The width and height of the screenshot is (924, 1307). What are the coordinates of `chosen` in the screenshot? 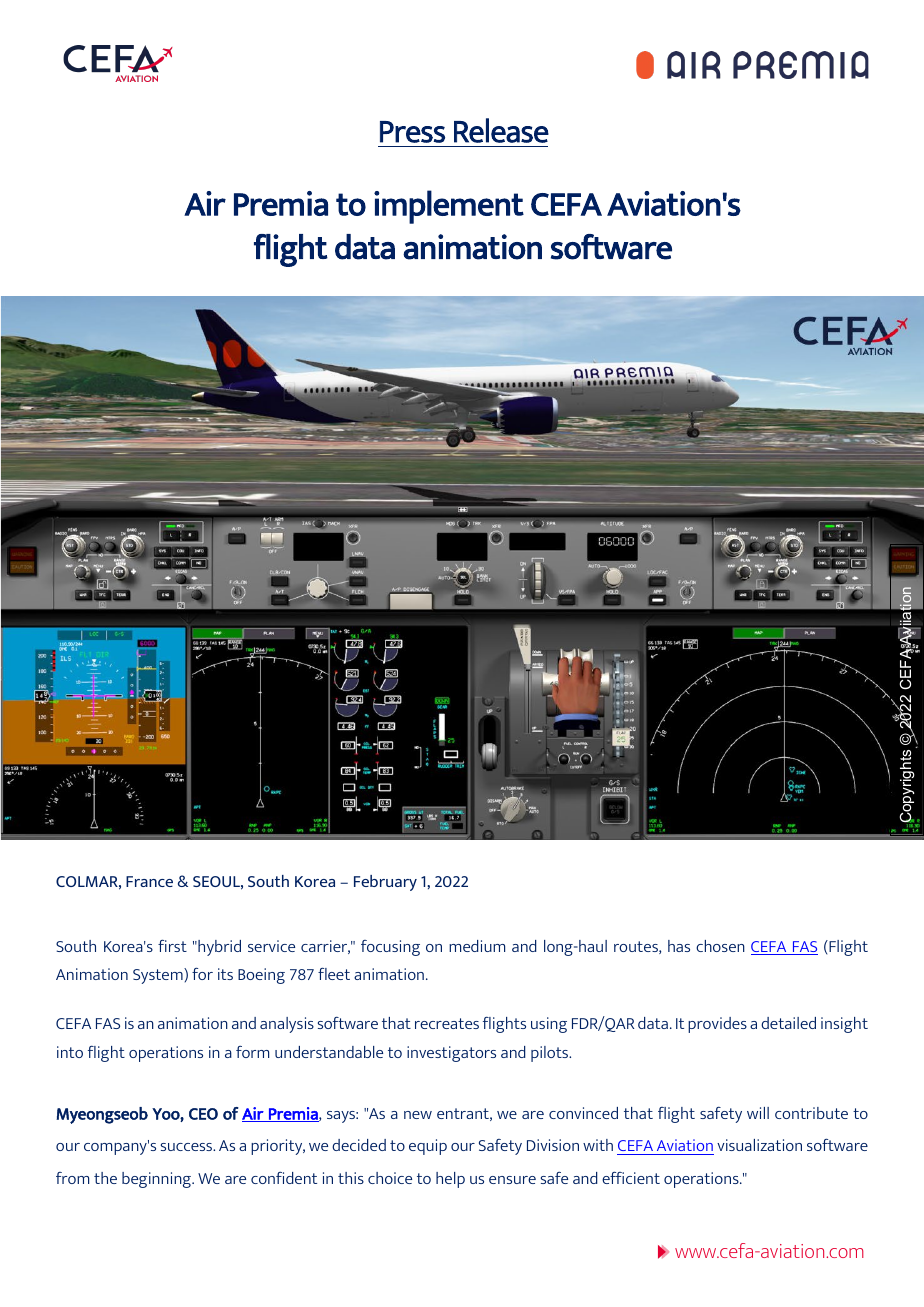 It's located at (720, 946).
